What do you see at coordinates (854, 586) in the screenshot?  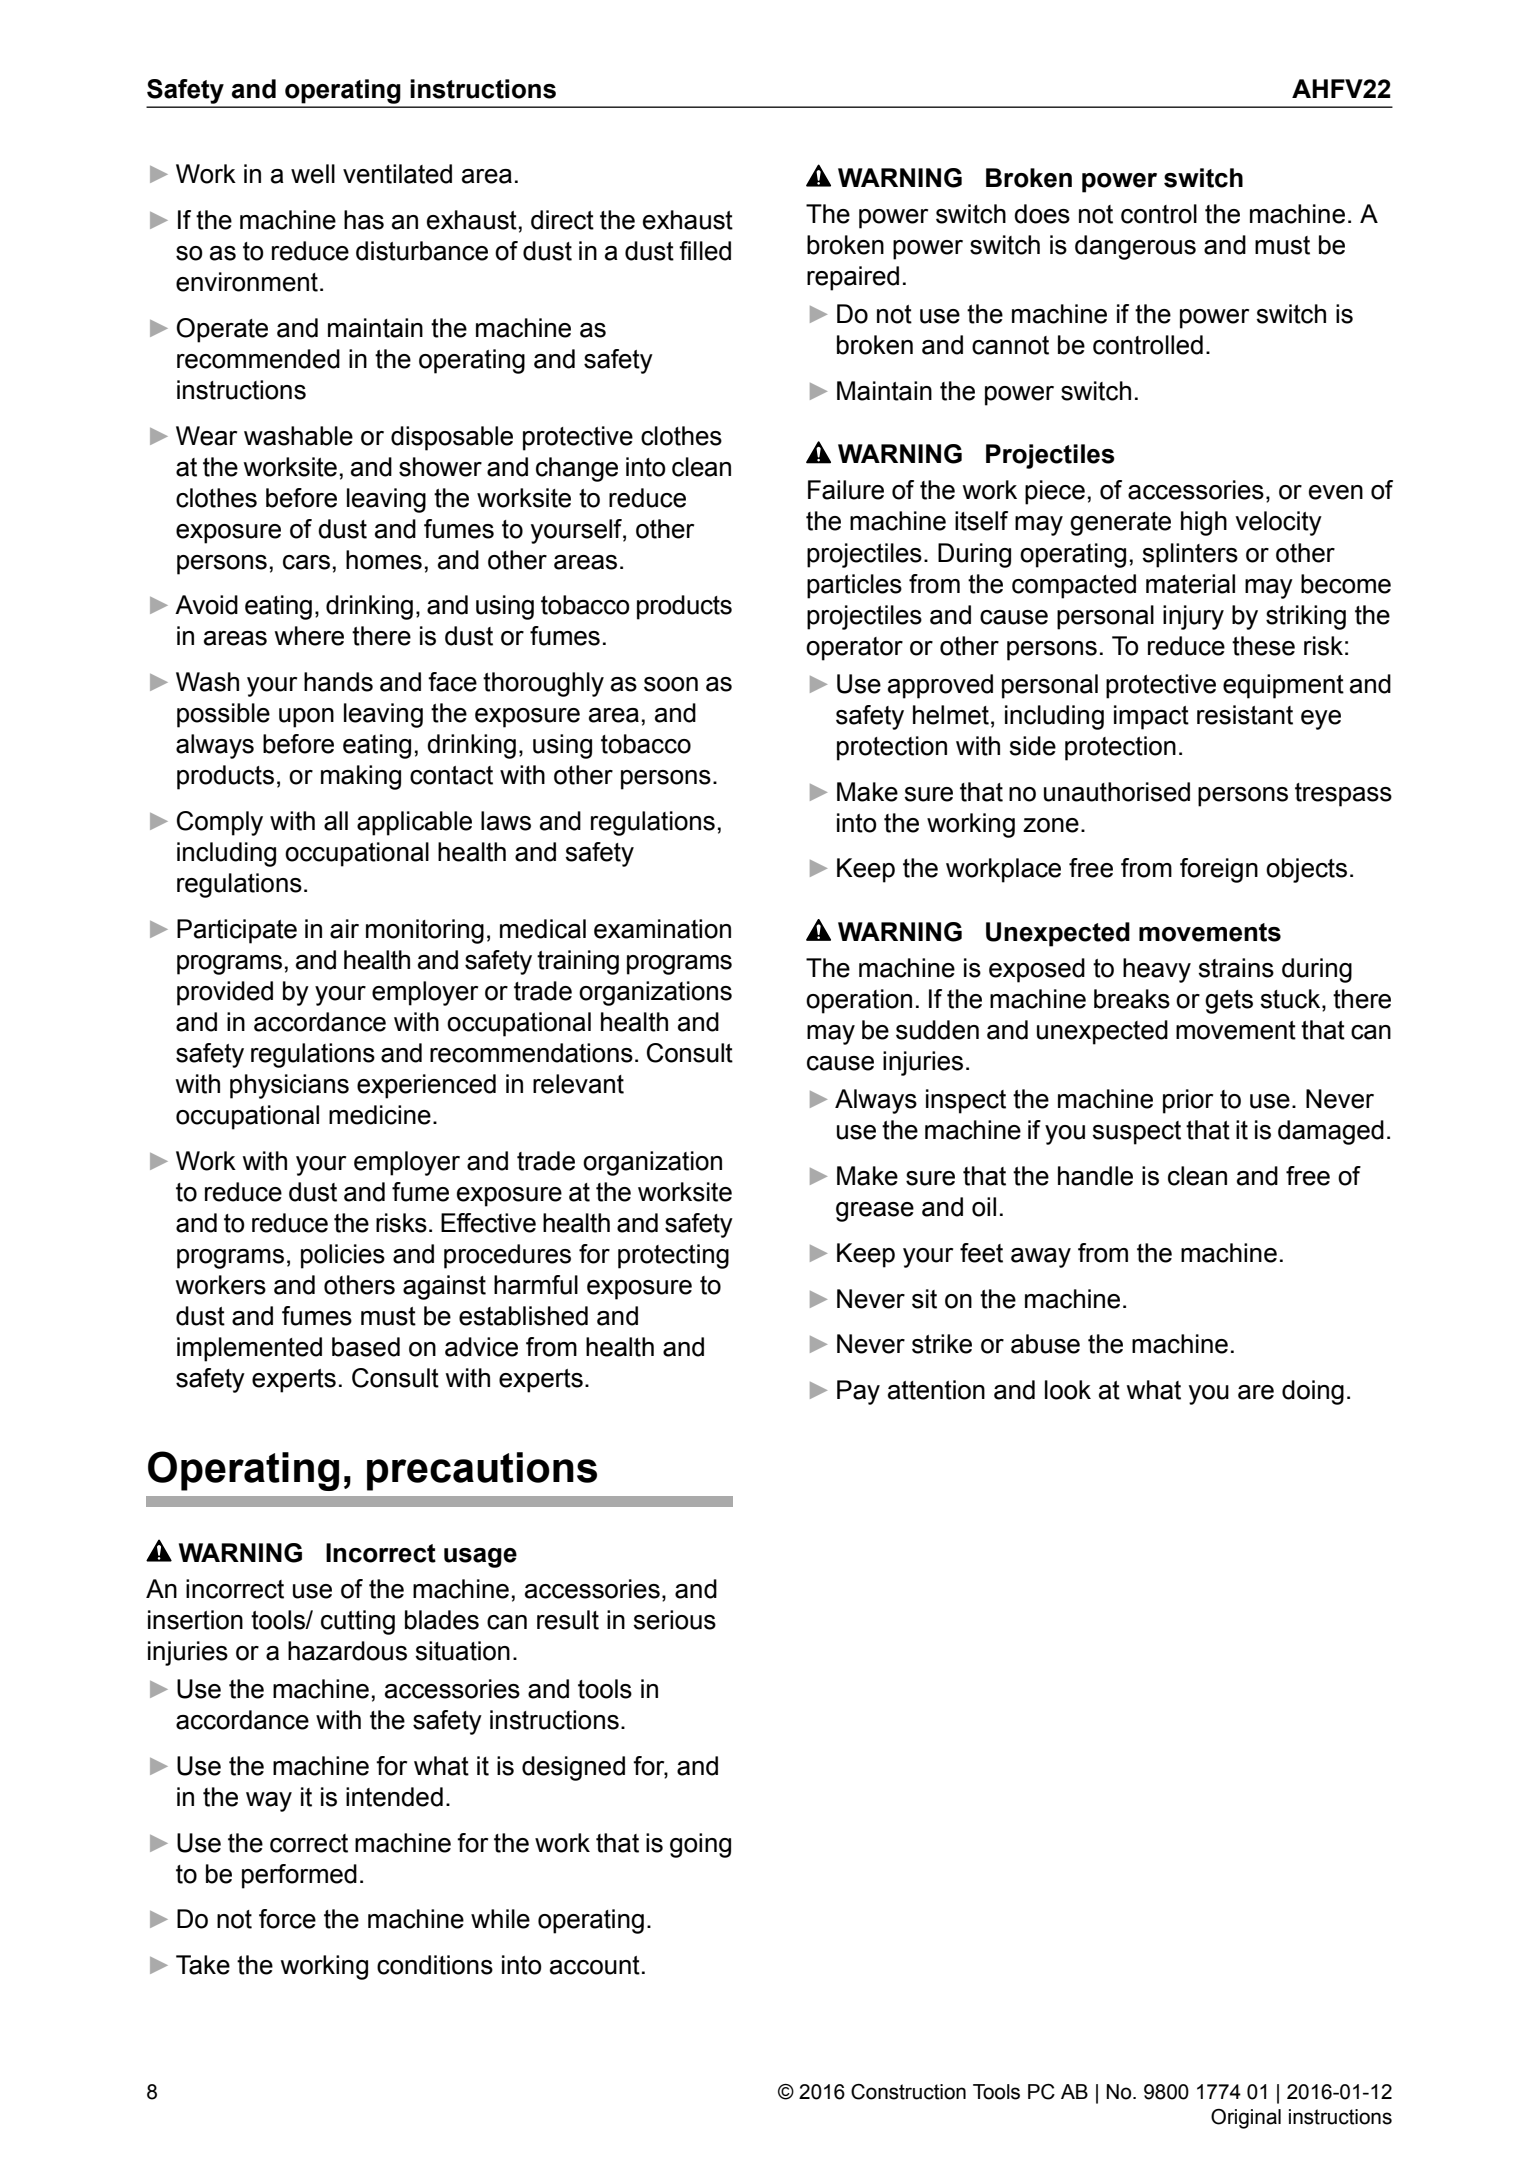 I see `particles` at bounding box center [854, 586].
